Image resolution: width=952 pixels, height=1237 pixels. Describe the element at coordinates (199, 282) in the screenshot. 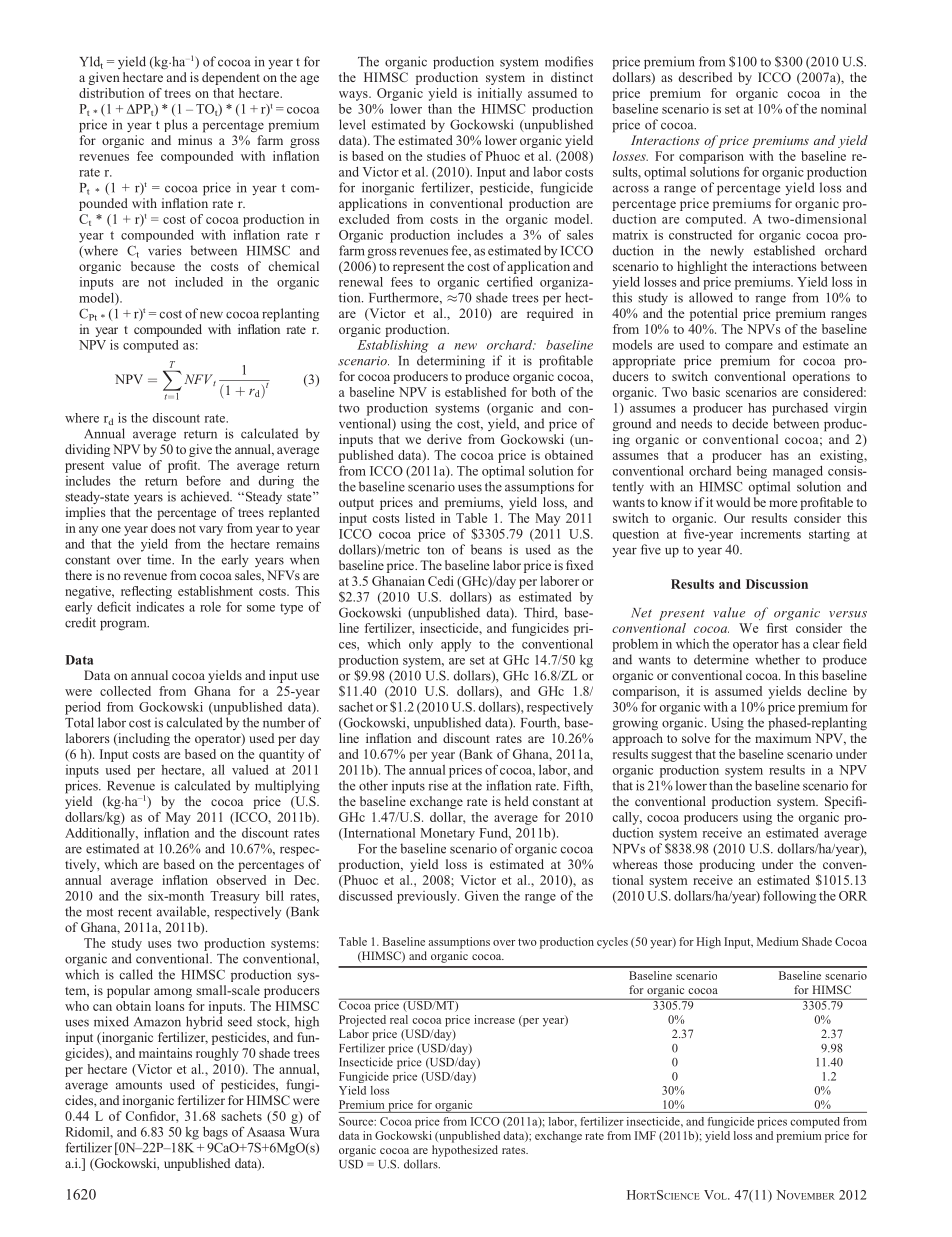

I see `included` at that location.
